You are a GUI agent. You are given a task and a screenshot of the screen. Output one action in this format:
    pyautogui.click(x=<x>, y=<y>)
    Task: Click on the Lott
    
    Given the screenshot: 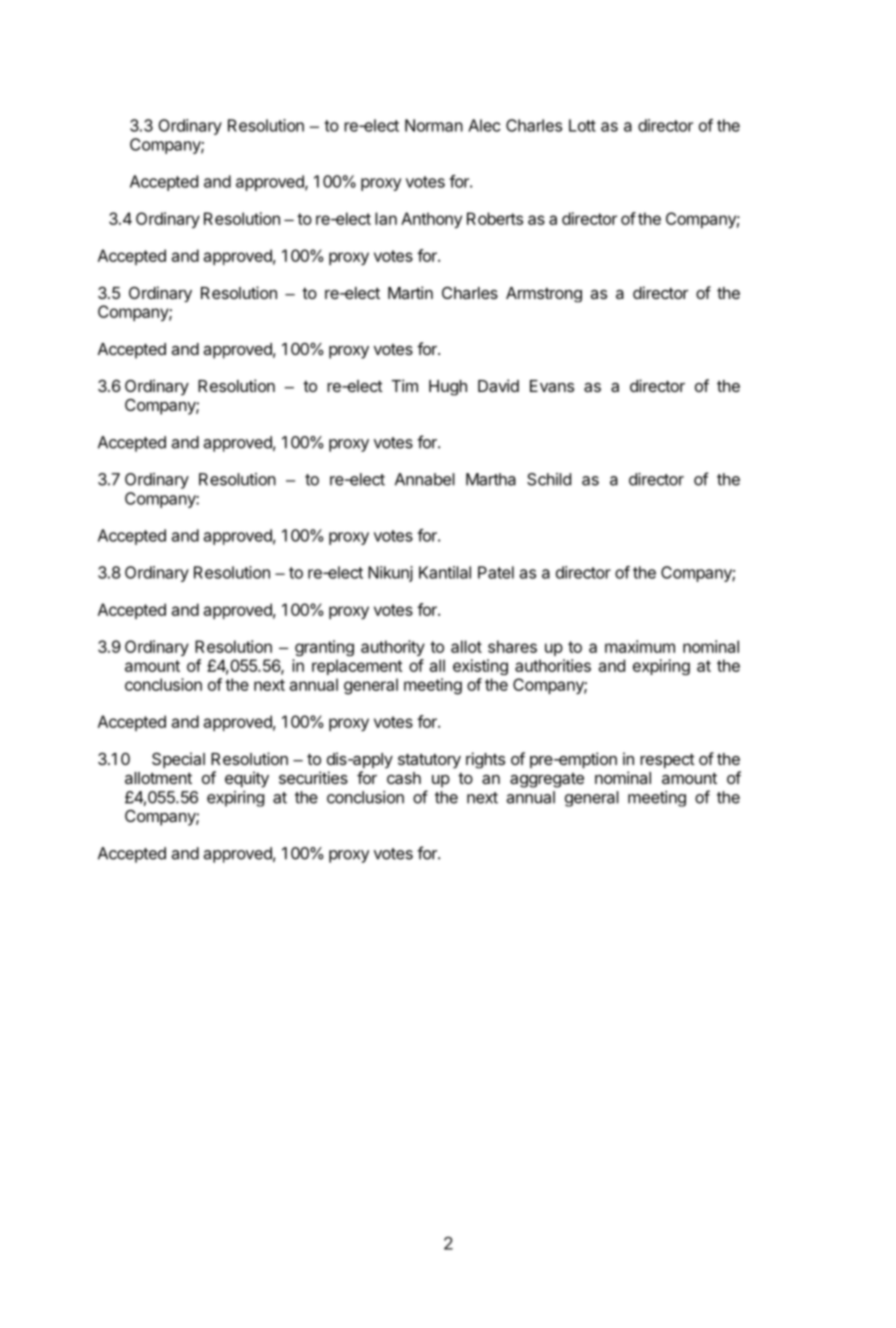 What is the action you would take?
    pyautogui.click(x=582, y=125)
